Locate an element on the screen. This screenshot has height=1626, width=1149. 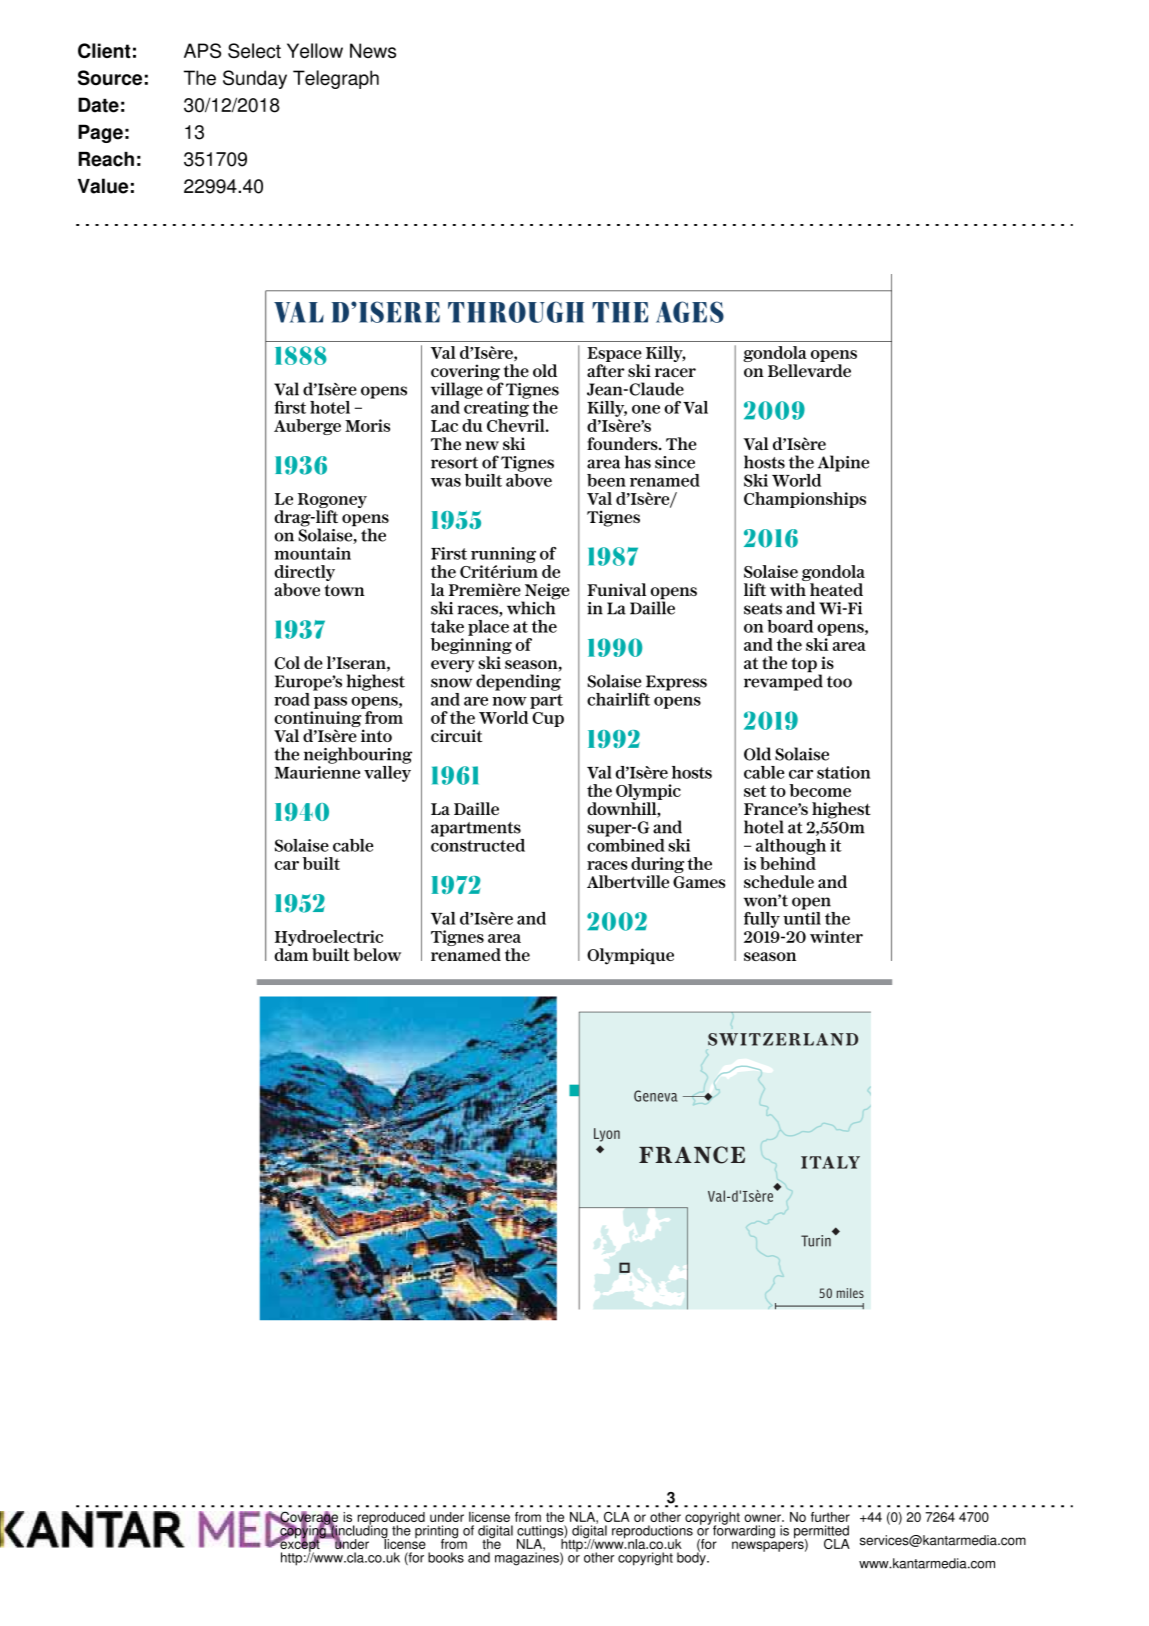
road is located at coordinates (292, 699).
